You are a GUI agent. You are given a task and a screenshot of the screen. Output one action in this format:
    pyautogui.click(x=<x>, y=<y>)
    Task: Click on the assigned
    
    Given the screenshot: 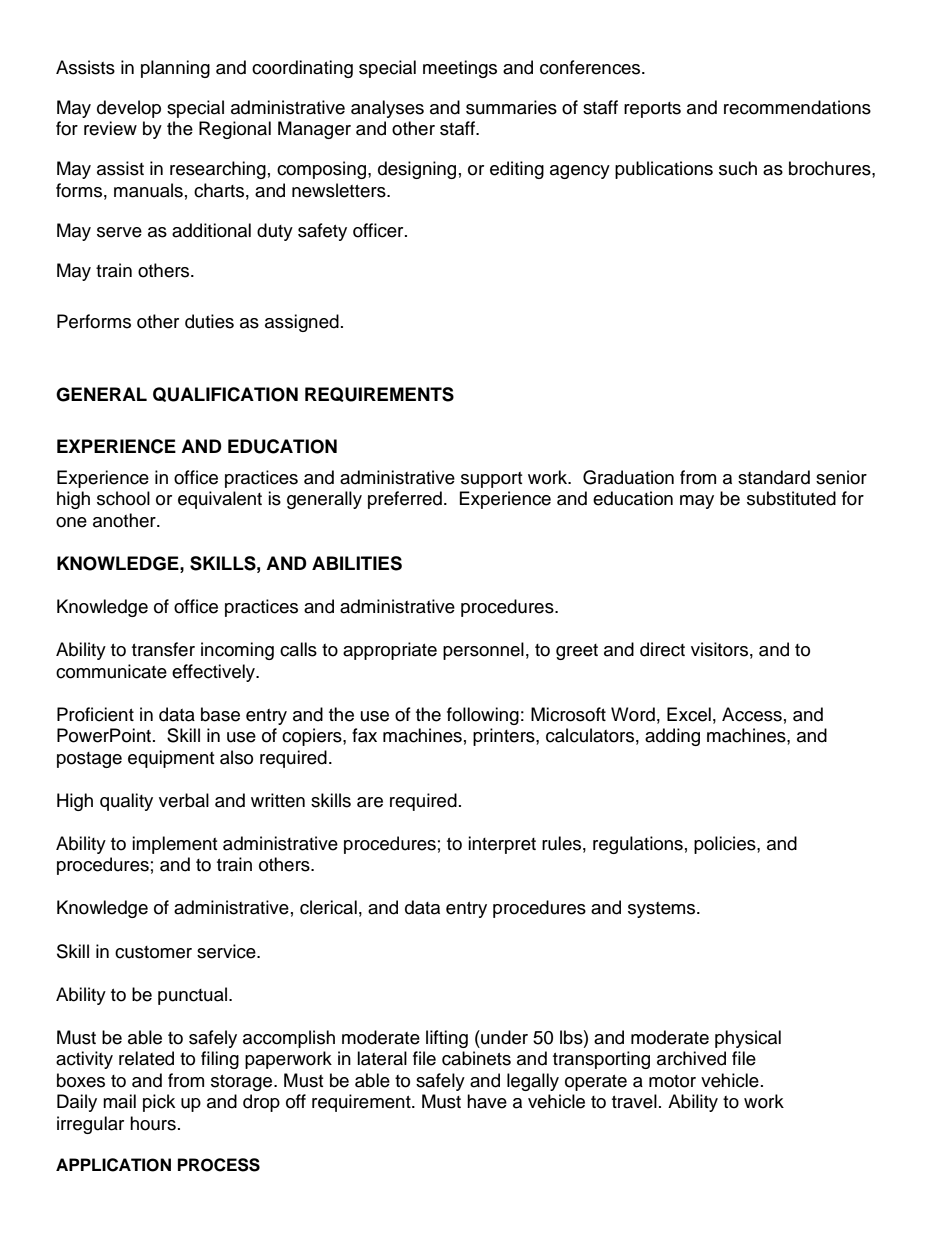 What is the action you would take?
    pyautogui.click(x=302, y=323)
